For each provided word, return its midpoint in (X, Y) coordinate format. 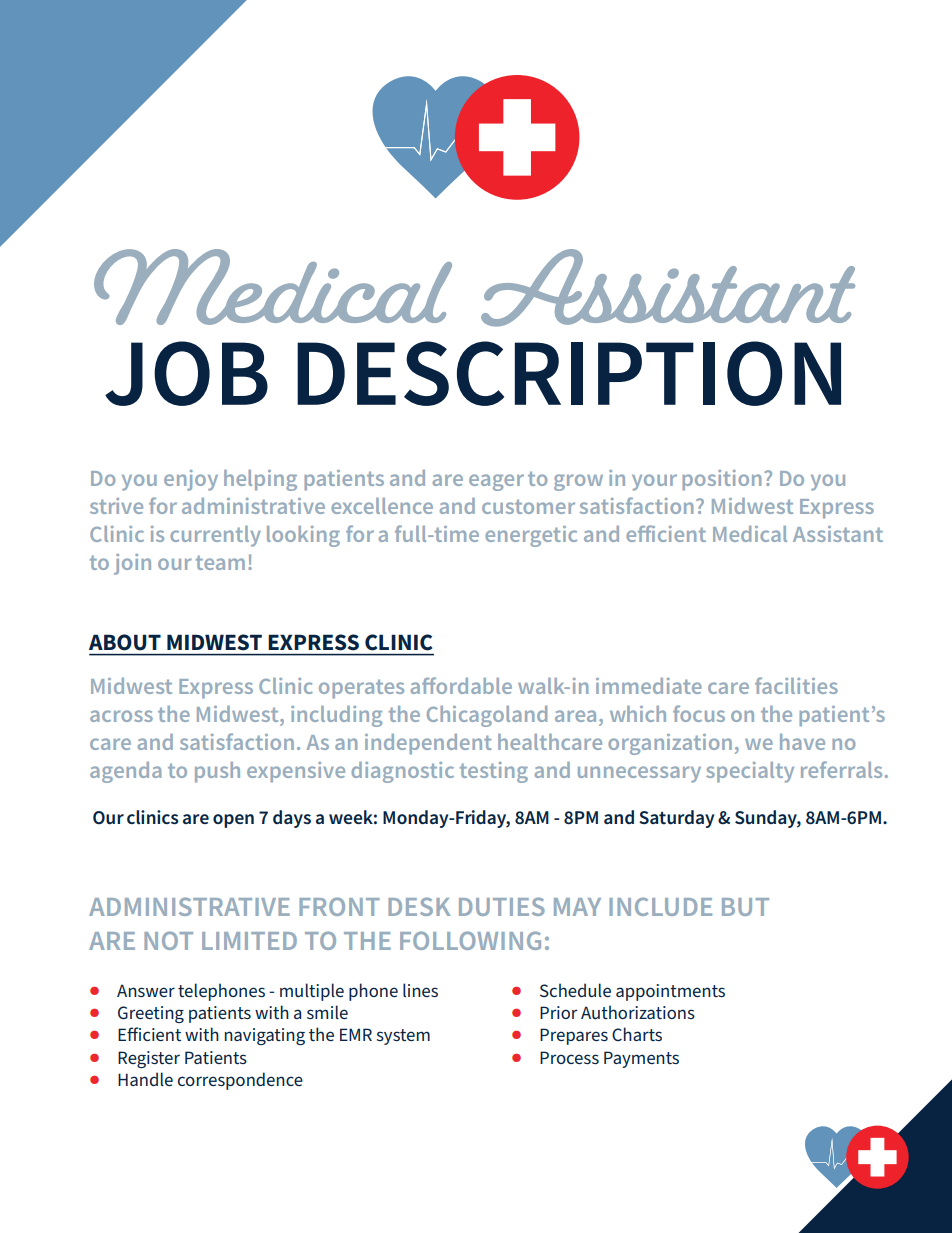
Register (149, 1059)
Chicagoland (487, 716)
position (721, 480)
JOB (186, 373)
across (121, 716)
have (802, 742)
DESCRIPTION (569, 373)
